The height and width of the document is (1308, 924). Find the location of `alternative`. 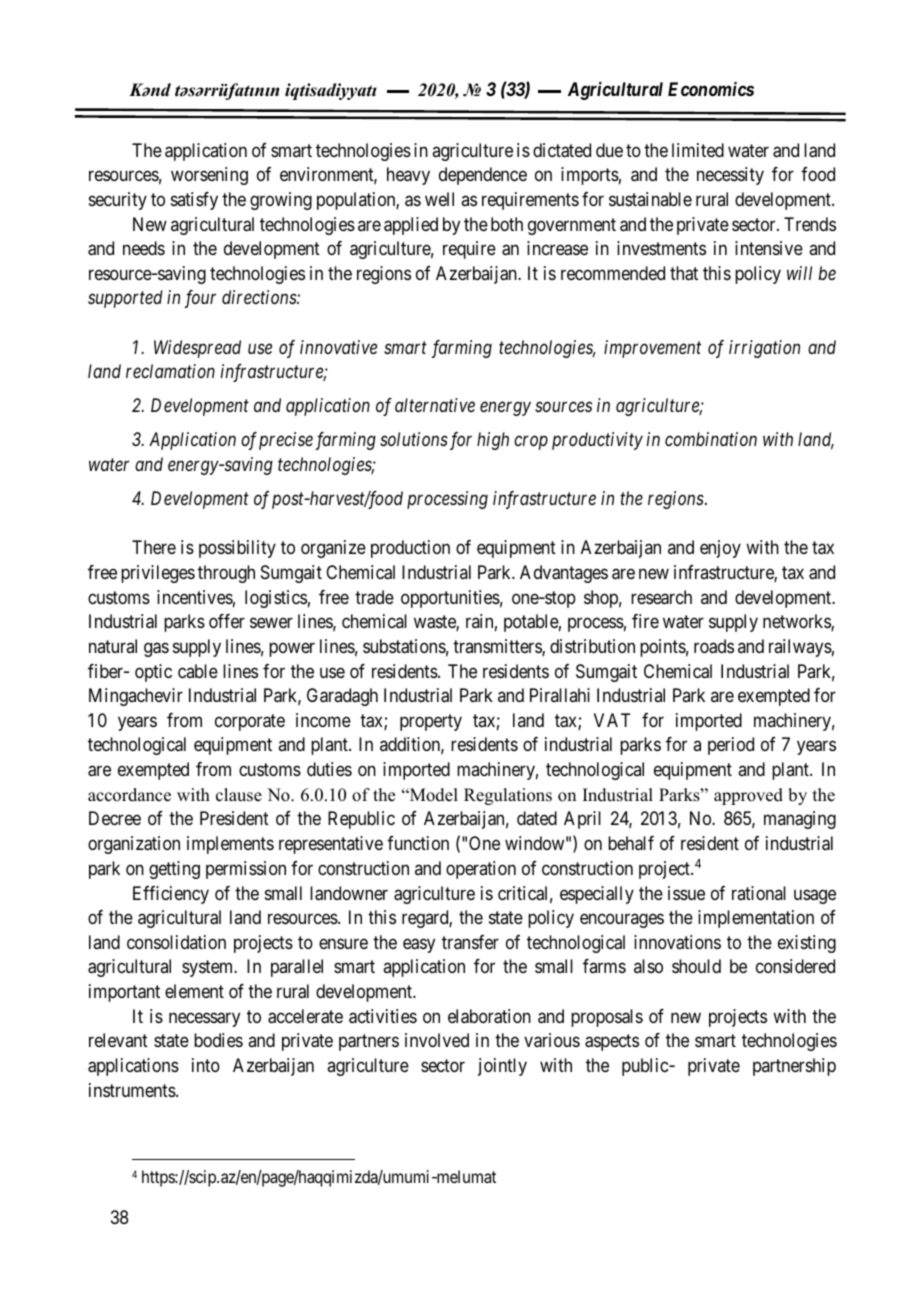

alternative is located at coordinates (435, 405).
